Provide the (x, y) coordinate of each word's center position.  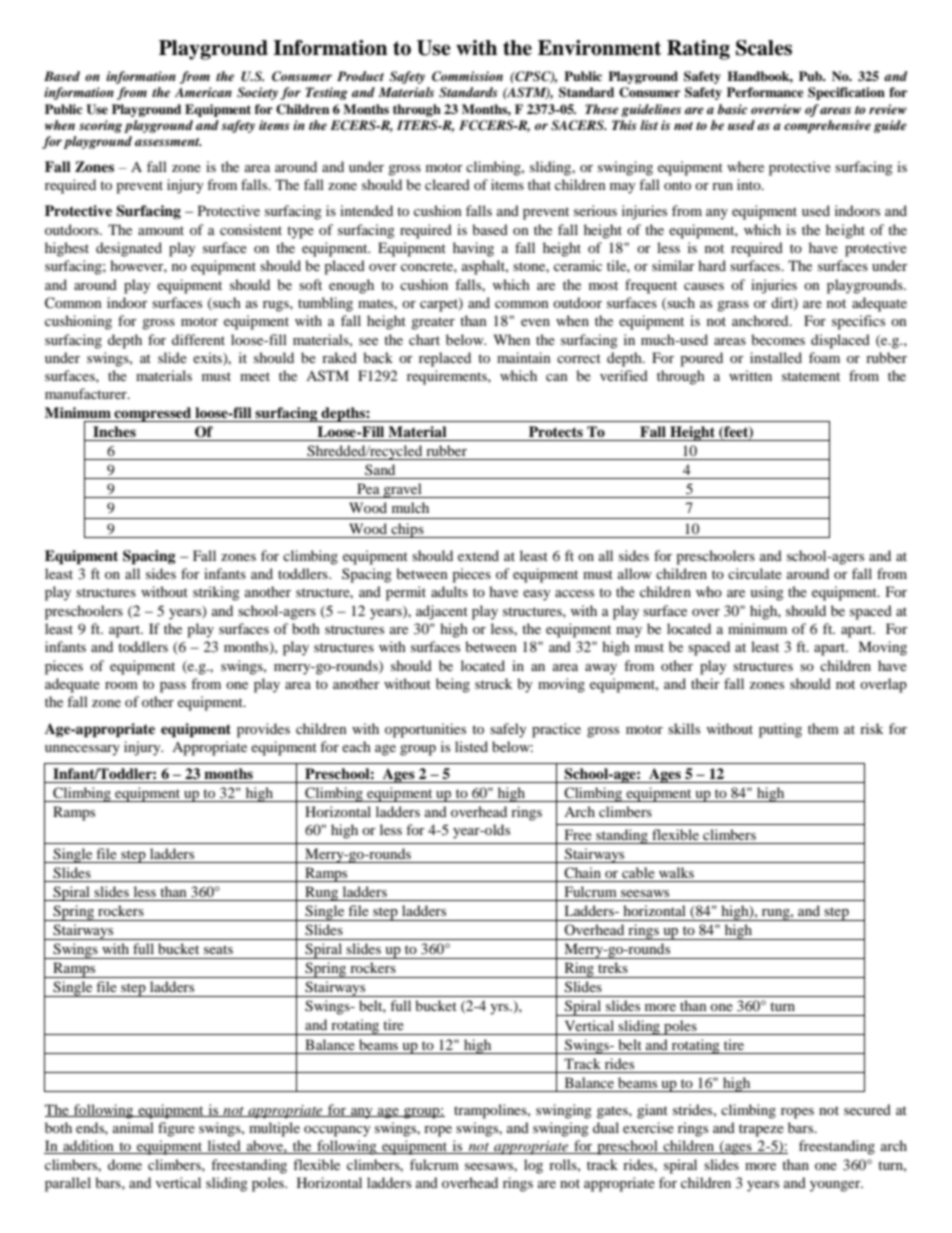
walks (676, 872)
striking (216, 593)
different (198, 339)
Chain (582, 872)
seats (218, 949)
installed (776, 357)
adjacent (442, 612)
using (767, 593)
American (203, 92)
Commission (467, 76)
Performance (765, 92)
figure (176, 1129)
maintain (524, 357)
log (533, 1166)
